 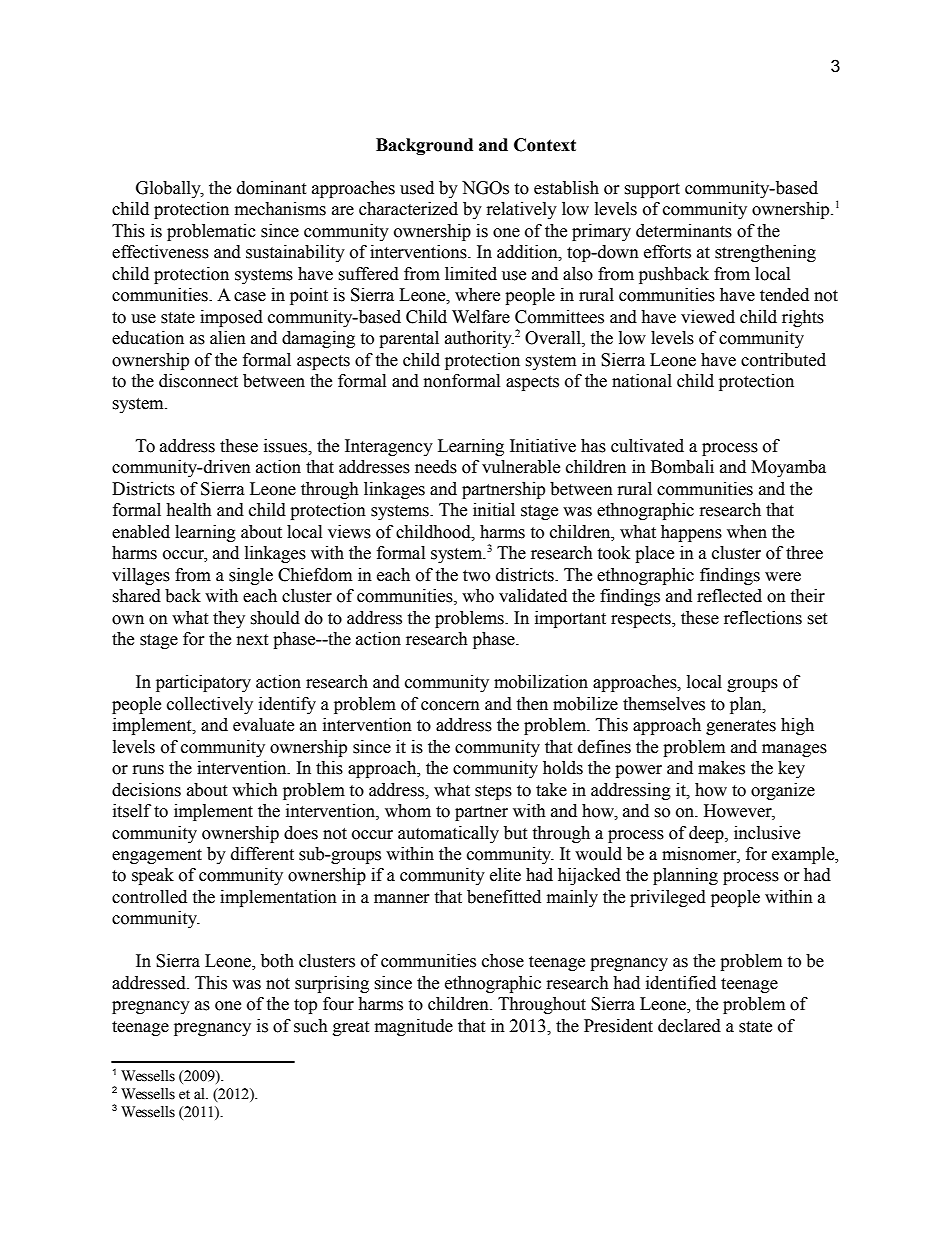 What do you see at coordinates (255, 790) in the document?
I see `which` at bounding box center [255, 790].
